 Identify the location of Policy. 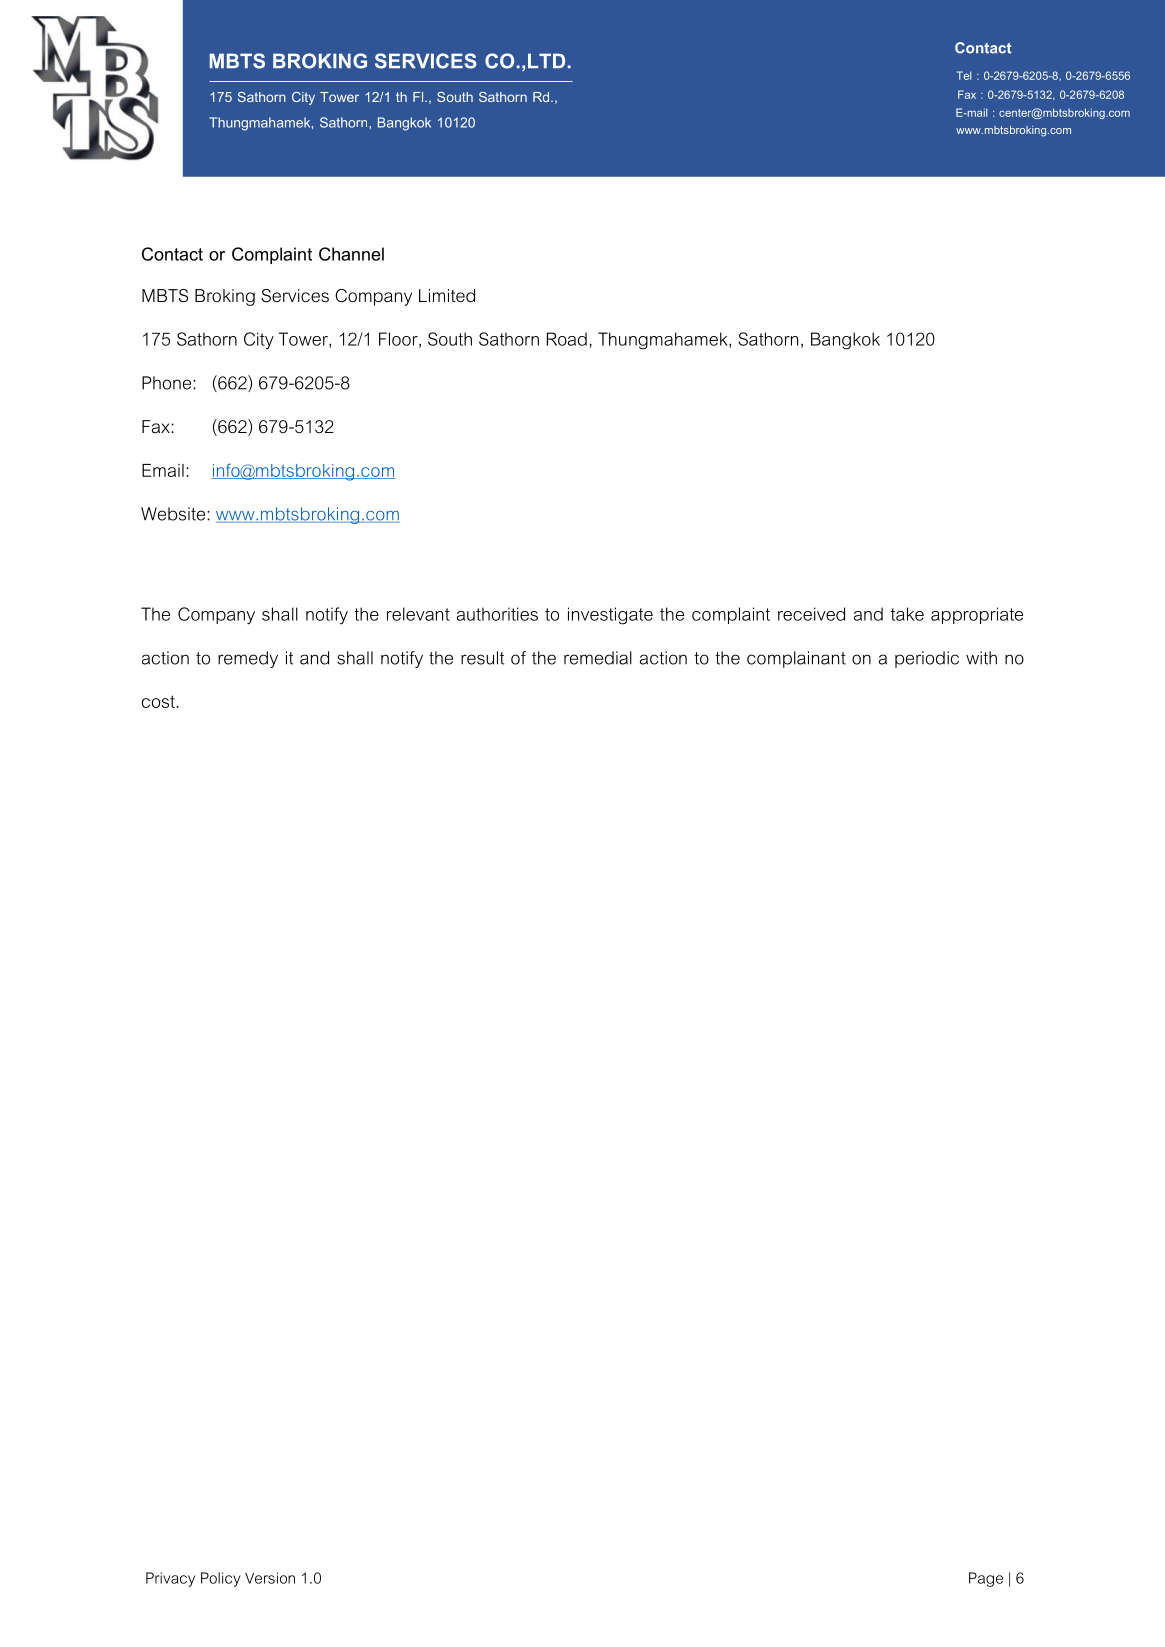
(221, 1579).
